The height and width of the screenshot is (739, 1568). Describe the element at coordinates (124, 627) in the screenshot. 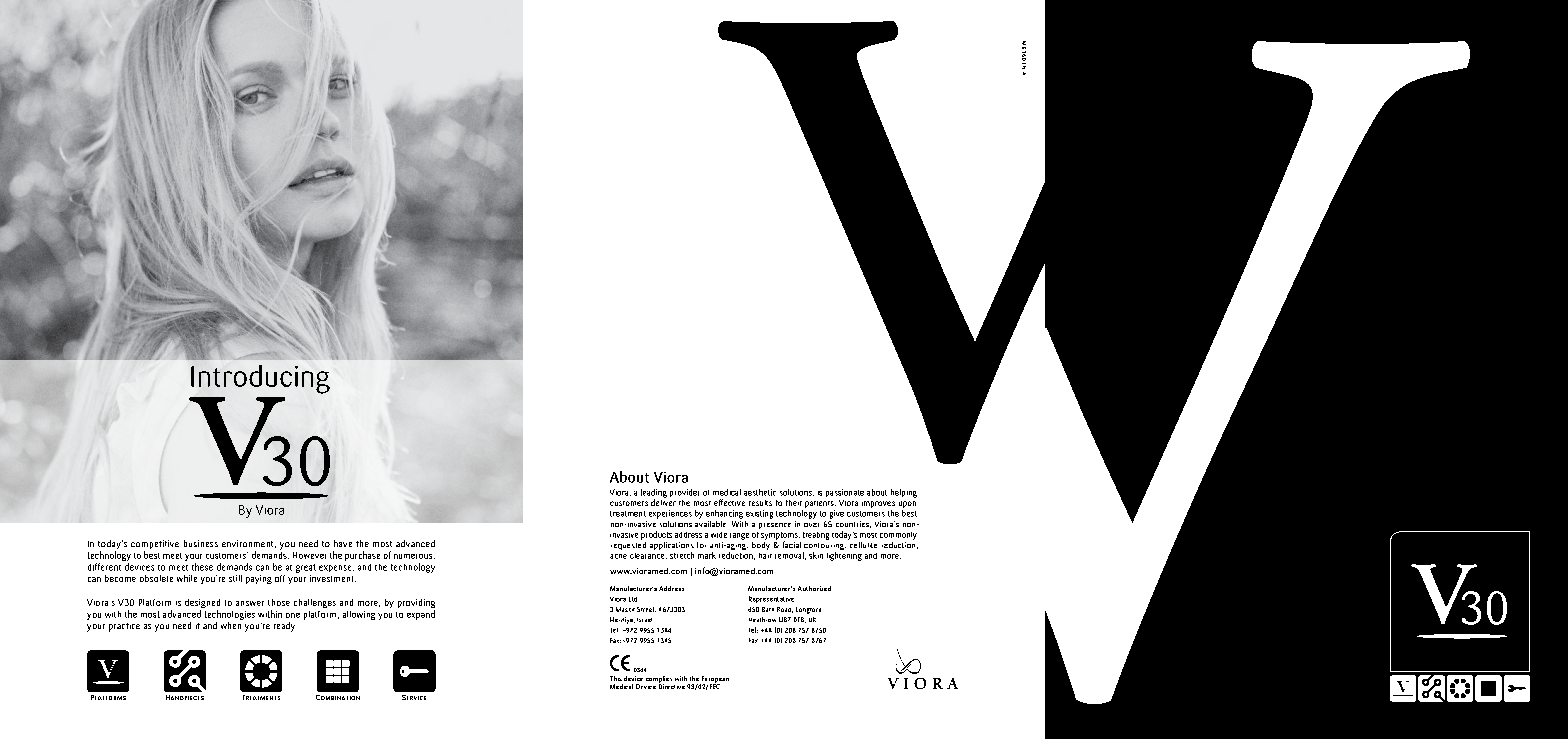

I see `practice` at that location.
